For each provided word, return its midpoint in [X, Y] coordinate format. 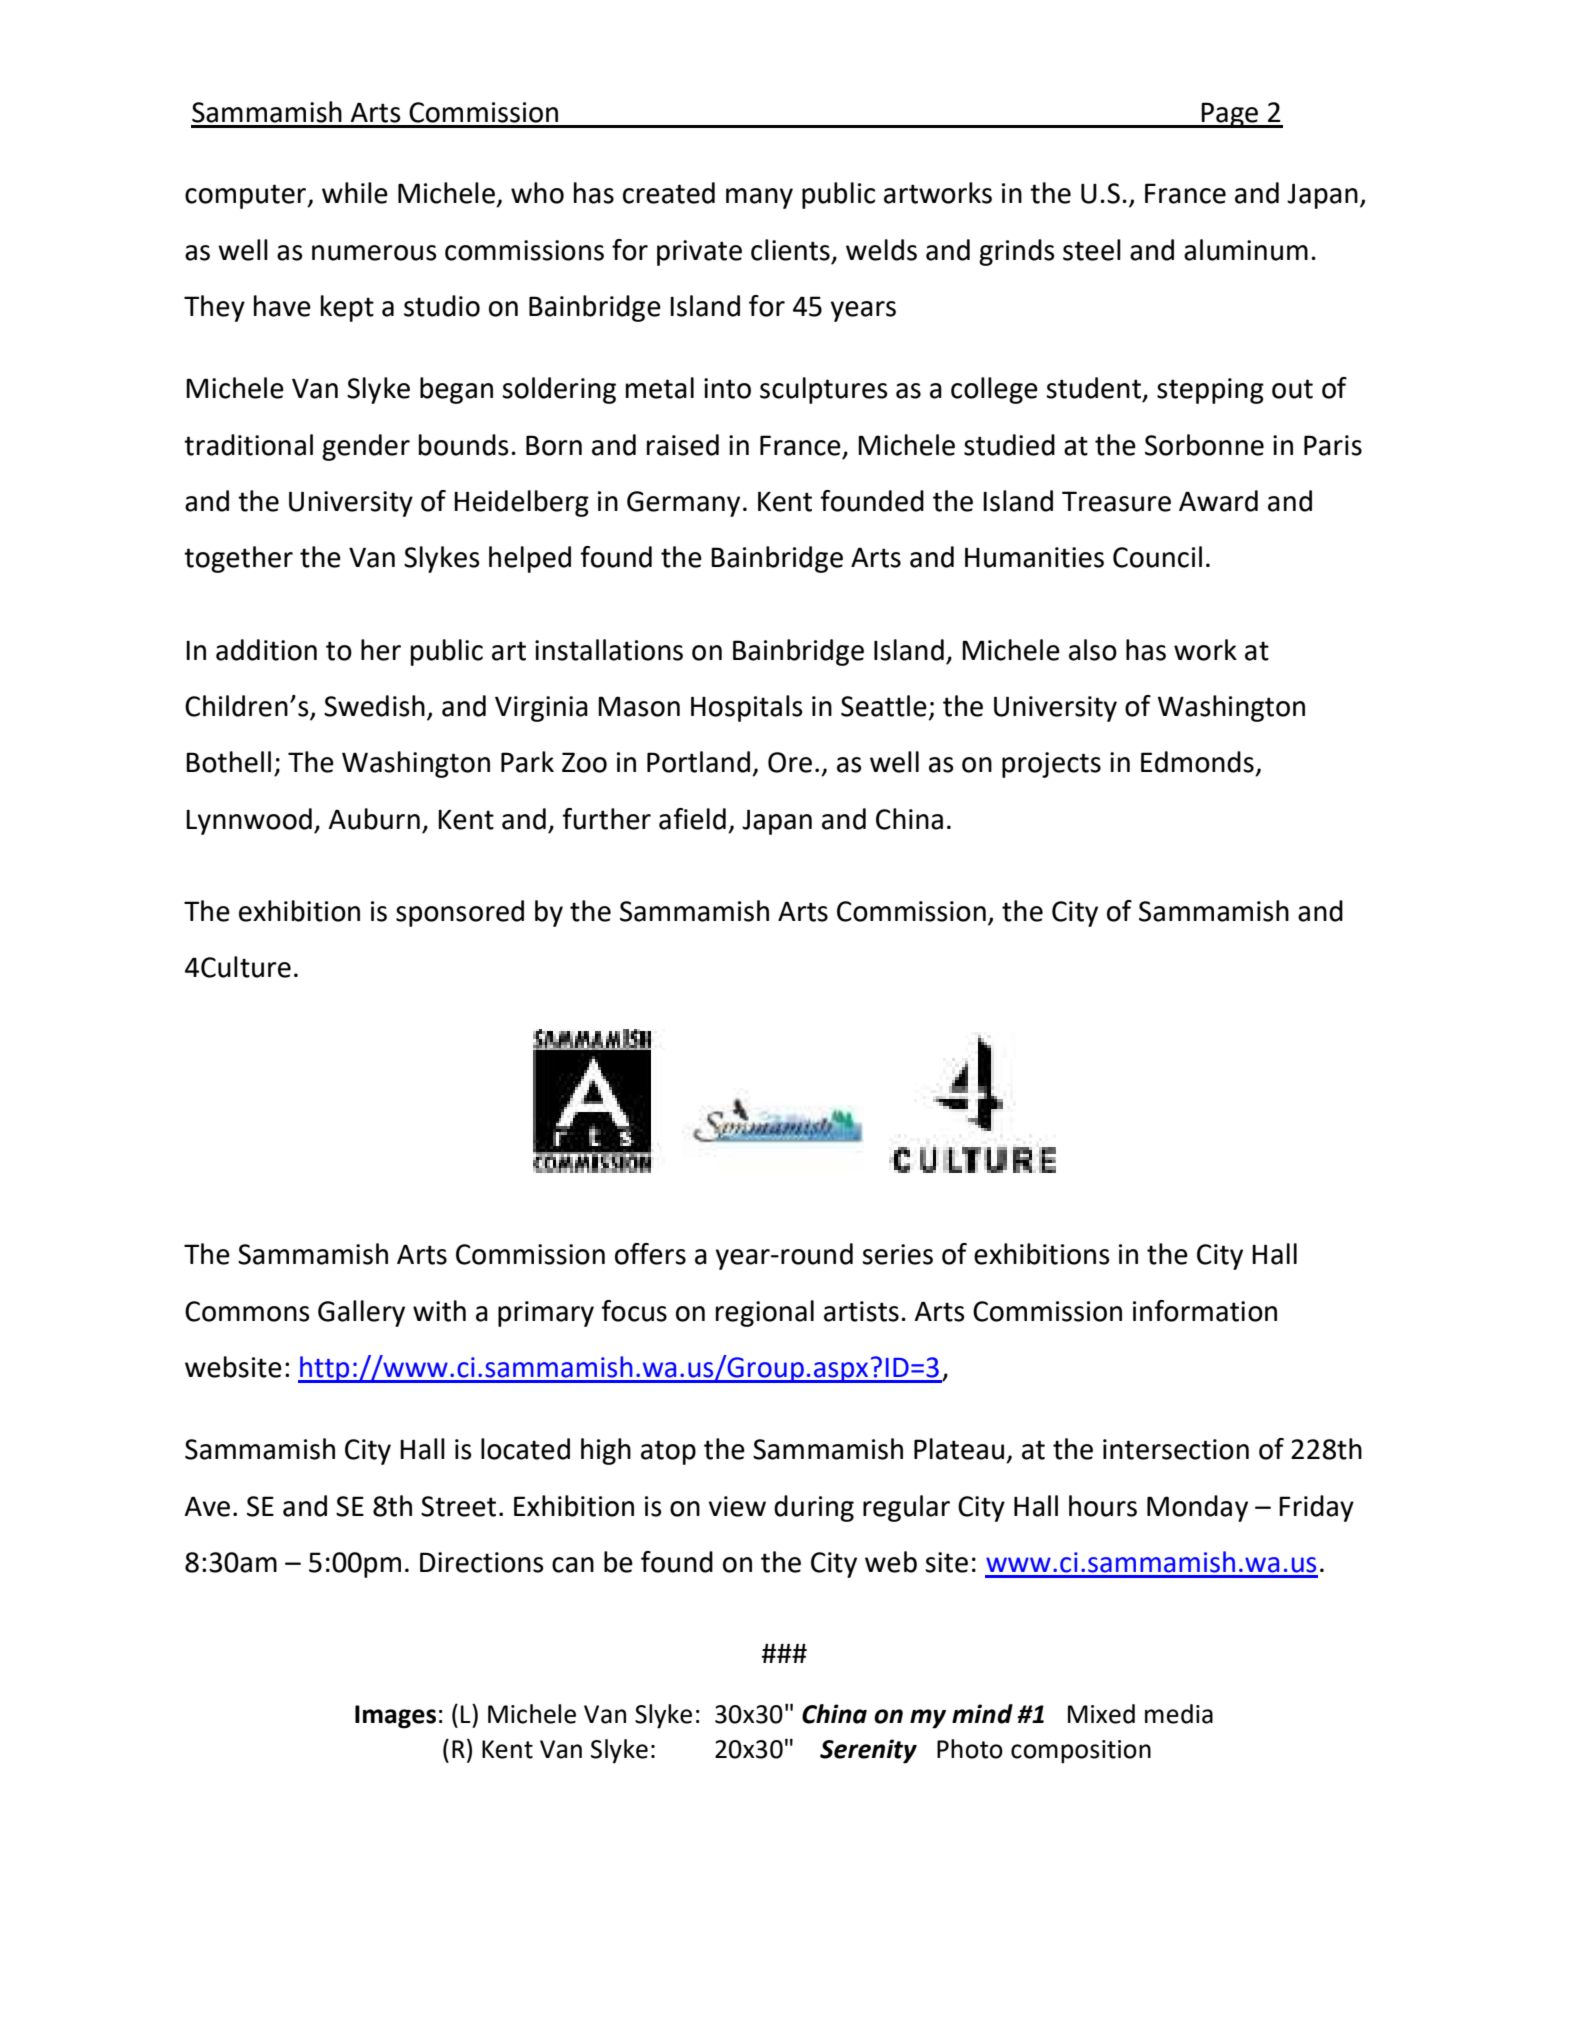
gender [366, 447]
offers [650, 1254]
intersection [1176, 1449]
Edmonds [1197, 762]
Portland [698, 762]
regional [765, 1313]
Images [395, 1717]
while [355, 193]
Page [1230, 115]
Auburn [374, 819]
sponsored [460, 913]
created [669, 193]
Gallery [361, 1313]
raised [683, 445]
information [1205, 1311]
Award [1218, 501]
